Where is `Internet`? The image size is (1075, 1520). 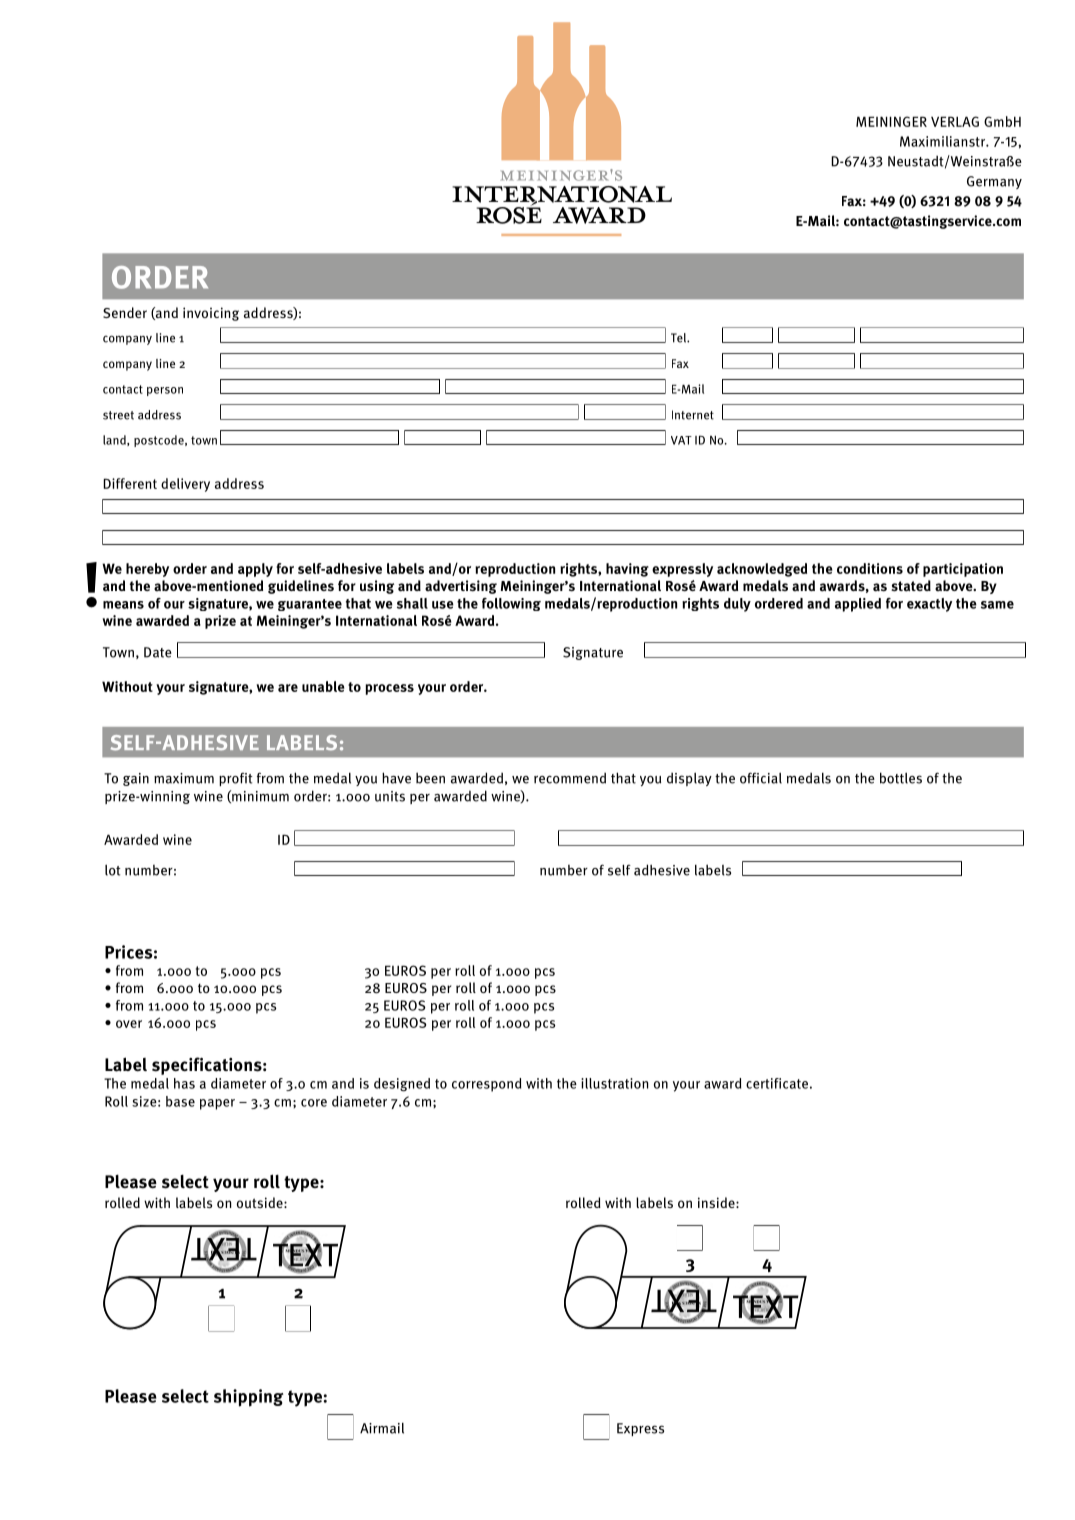
Internet is located at coordinates (693, 415).
